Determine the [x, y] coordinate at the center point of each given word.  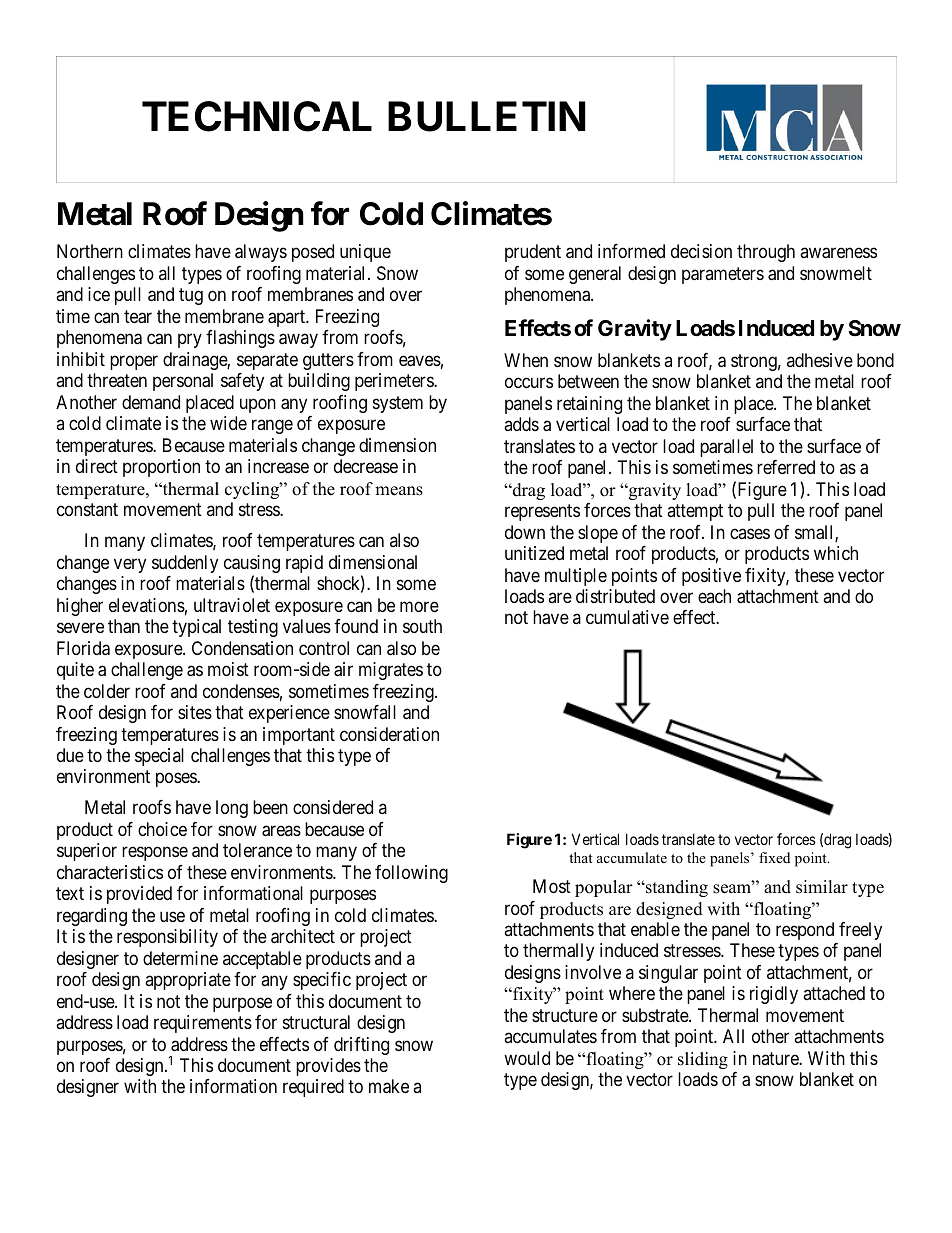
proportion [161, 468]
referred [786, 467]
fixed [774, 857]
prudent [533, 253]
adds [521, 424]
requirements [203, 1024]
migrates [391, 671]
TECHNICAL [257, 116]
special [159, 757]
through [766, 253]
